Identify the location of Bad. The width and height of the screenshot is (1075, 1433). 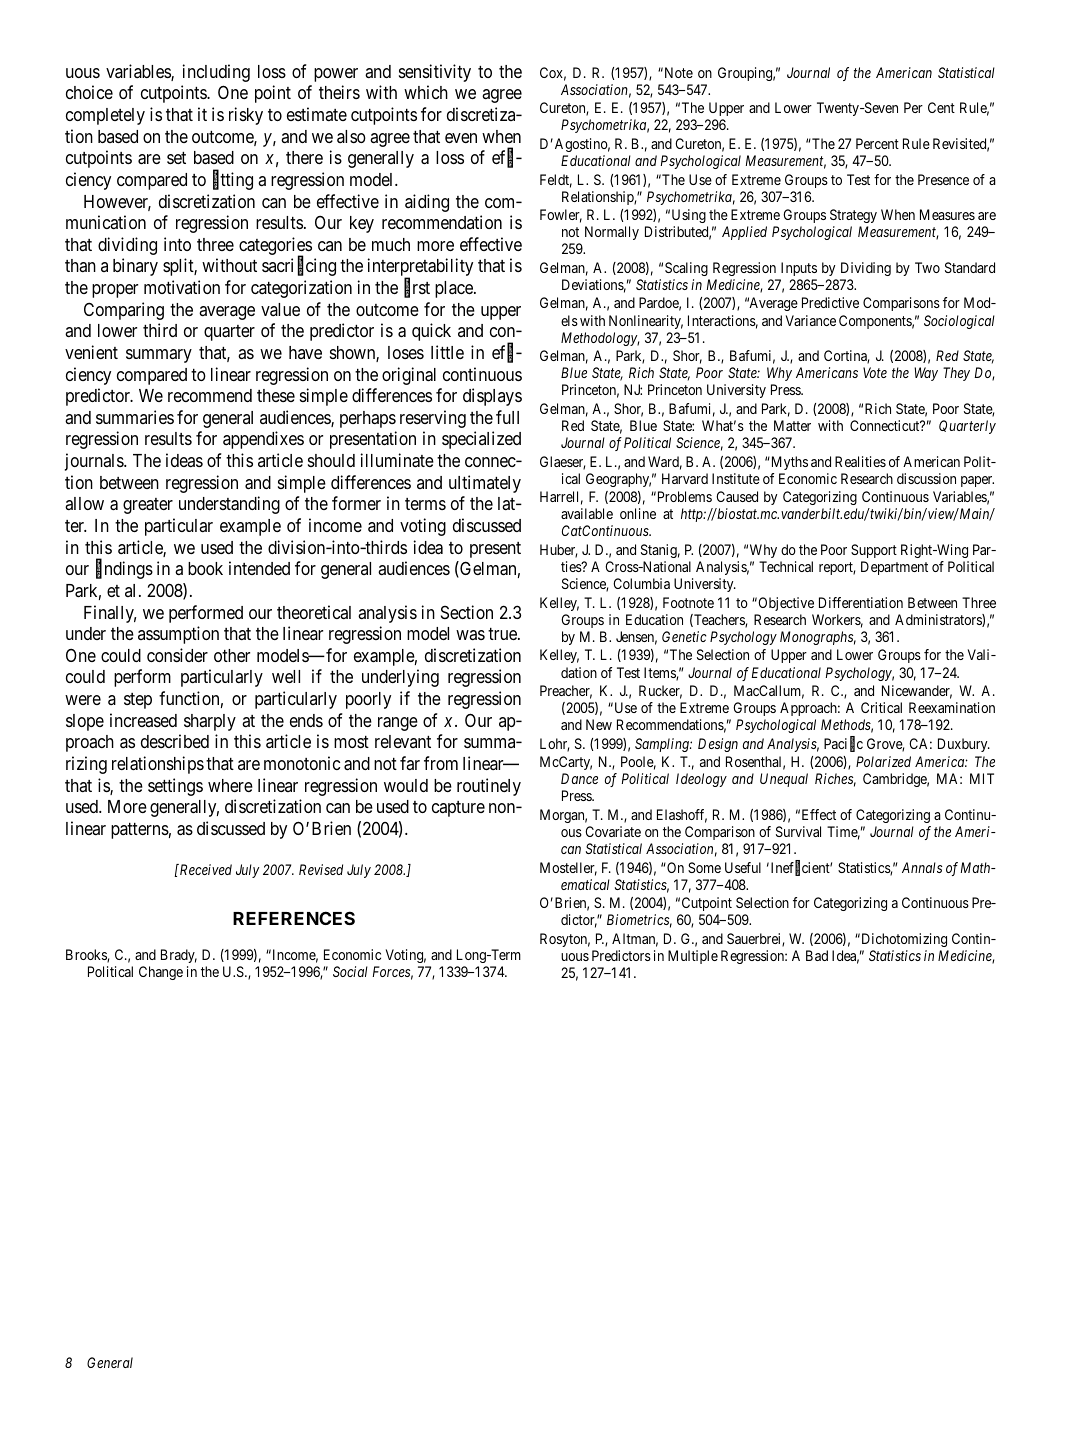
(817, 955).
